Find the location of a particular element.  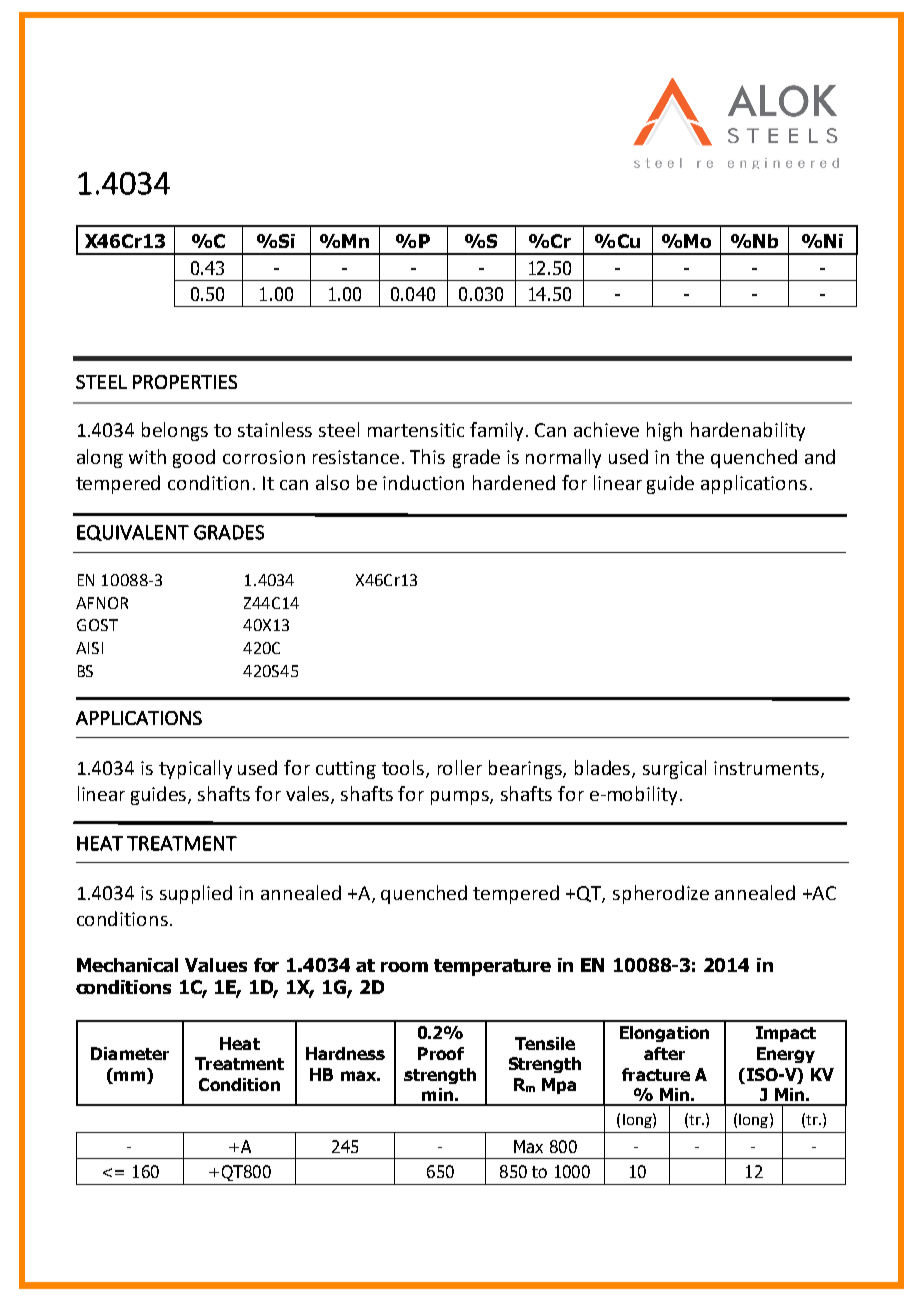

Diameter is located at coordinates (130, 1053).
